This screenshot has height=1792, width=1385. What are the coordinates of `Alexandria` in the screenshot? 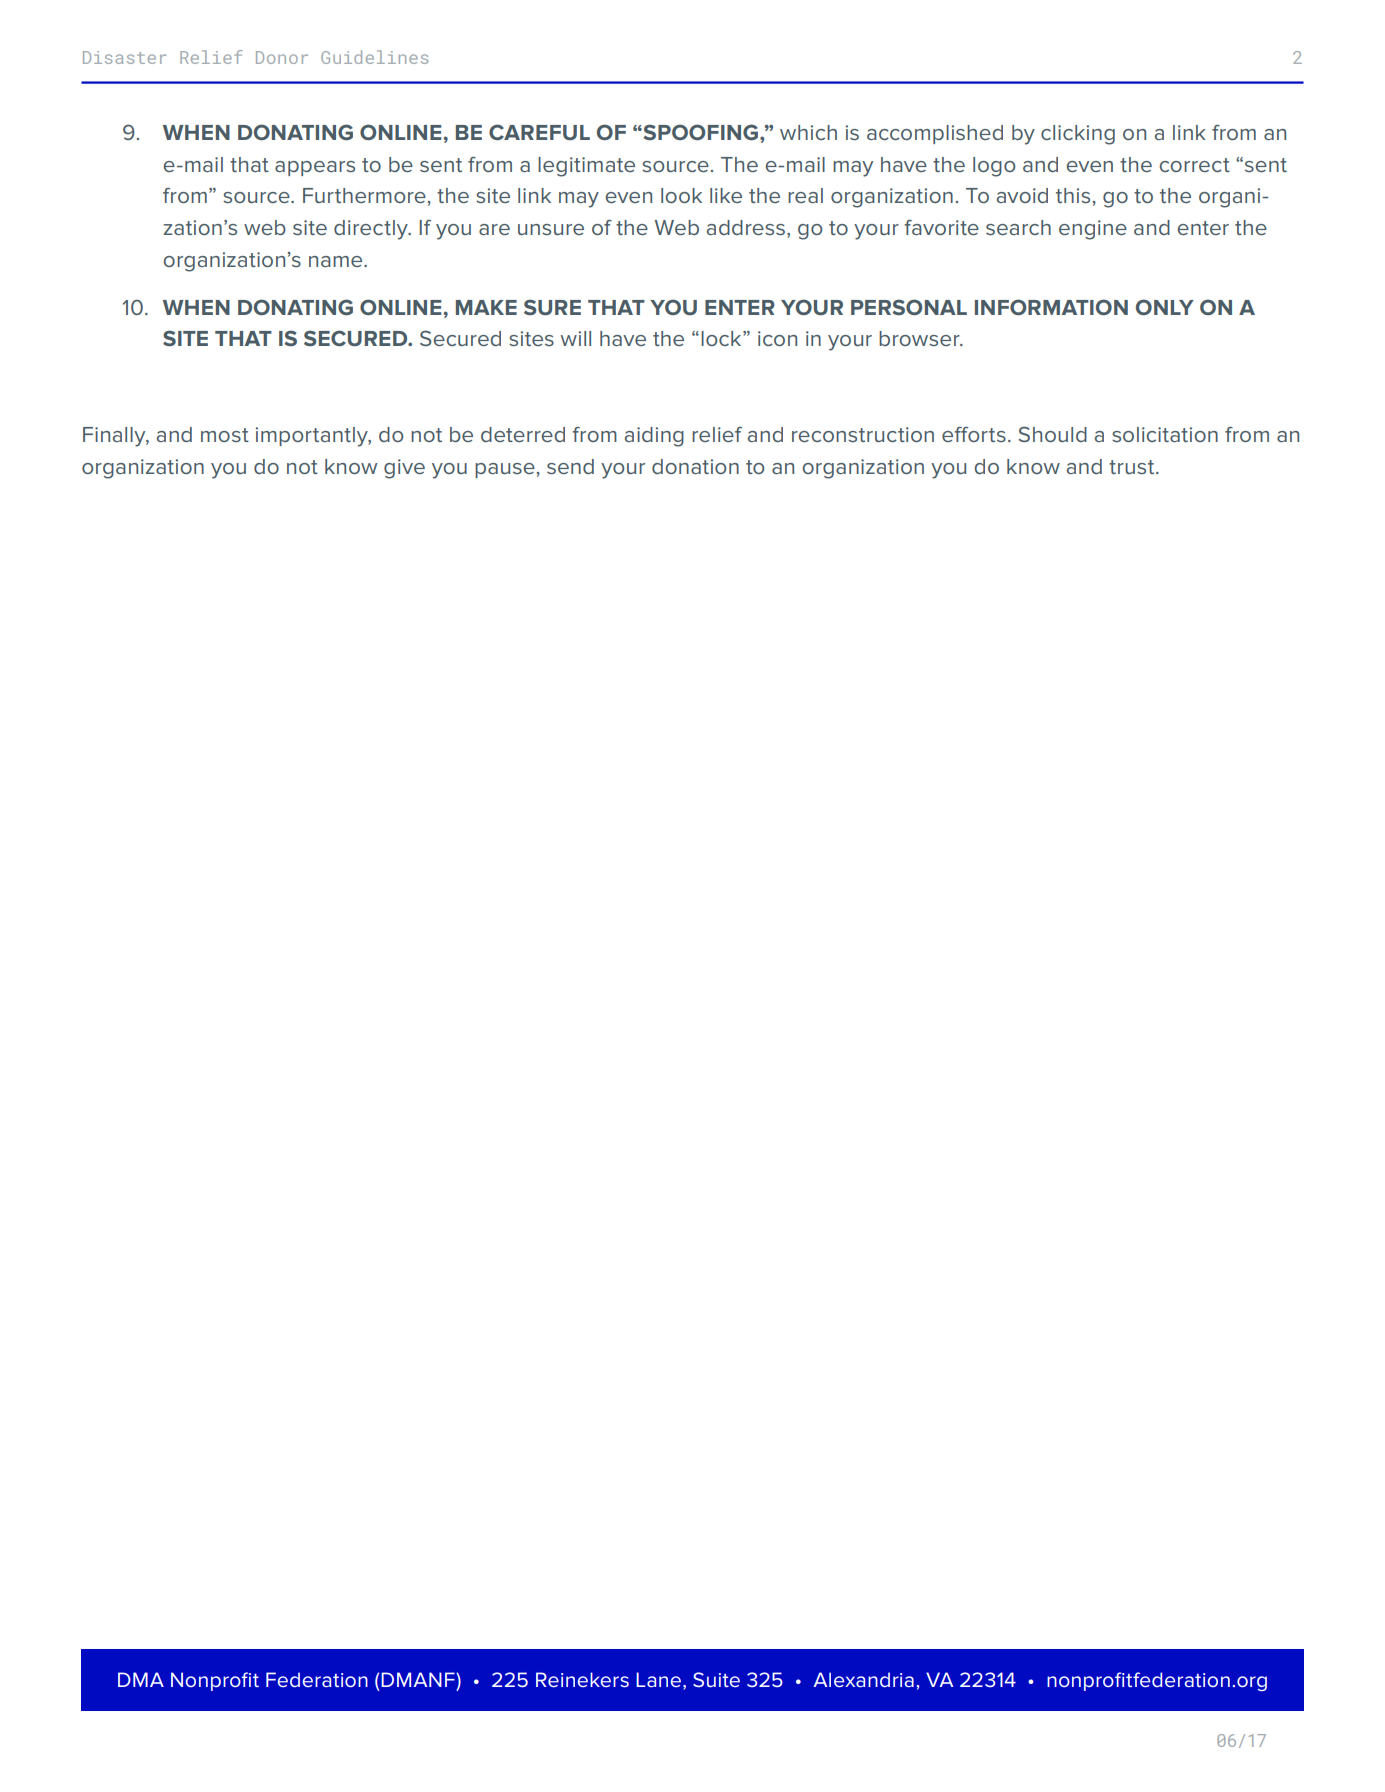 It's located at (864, 1679).
